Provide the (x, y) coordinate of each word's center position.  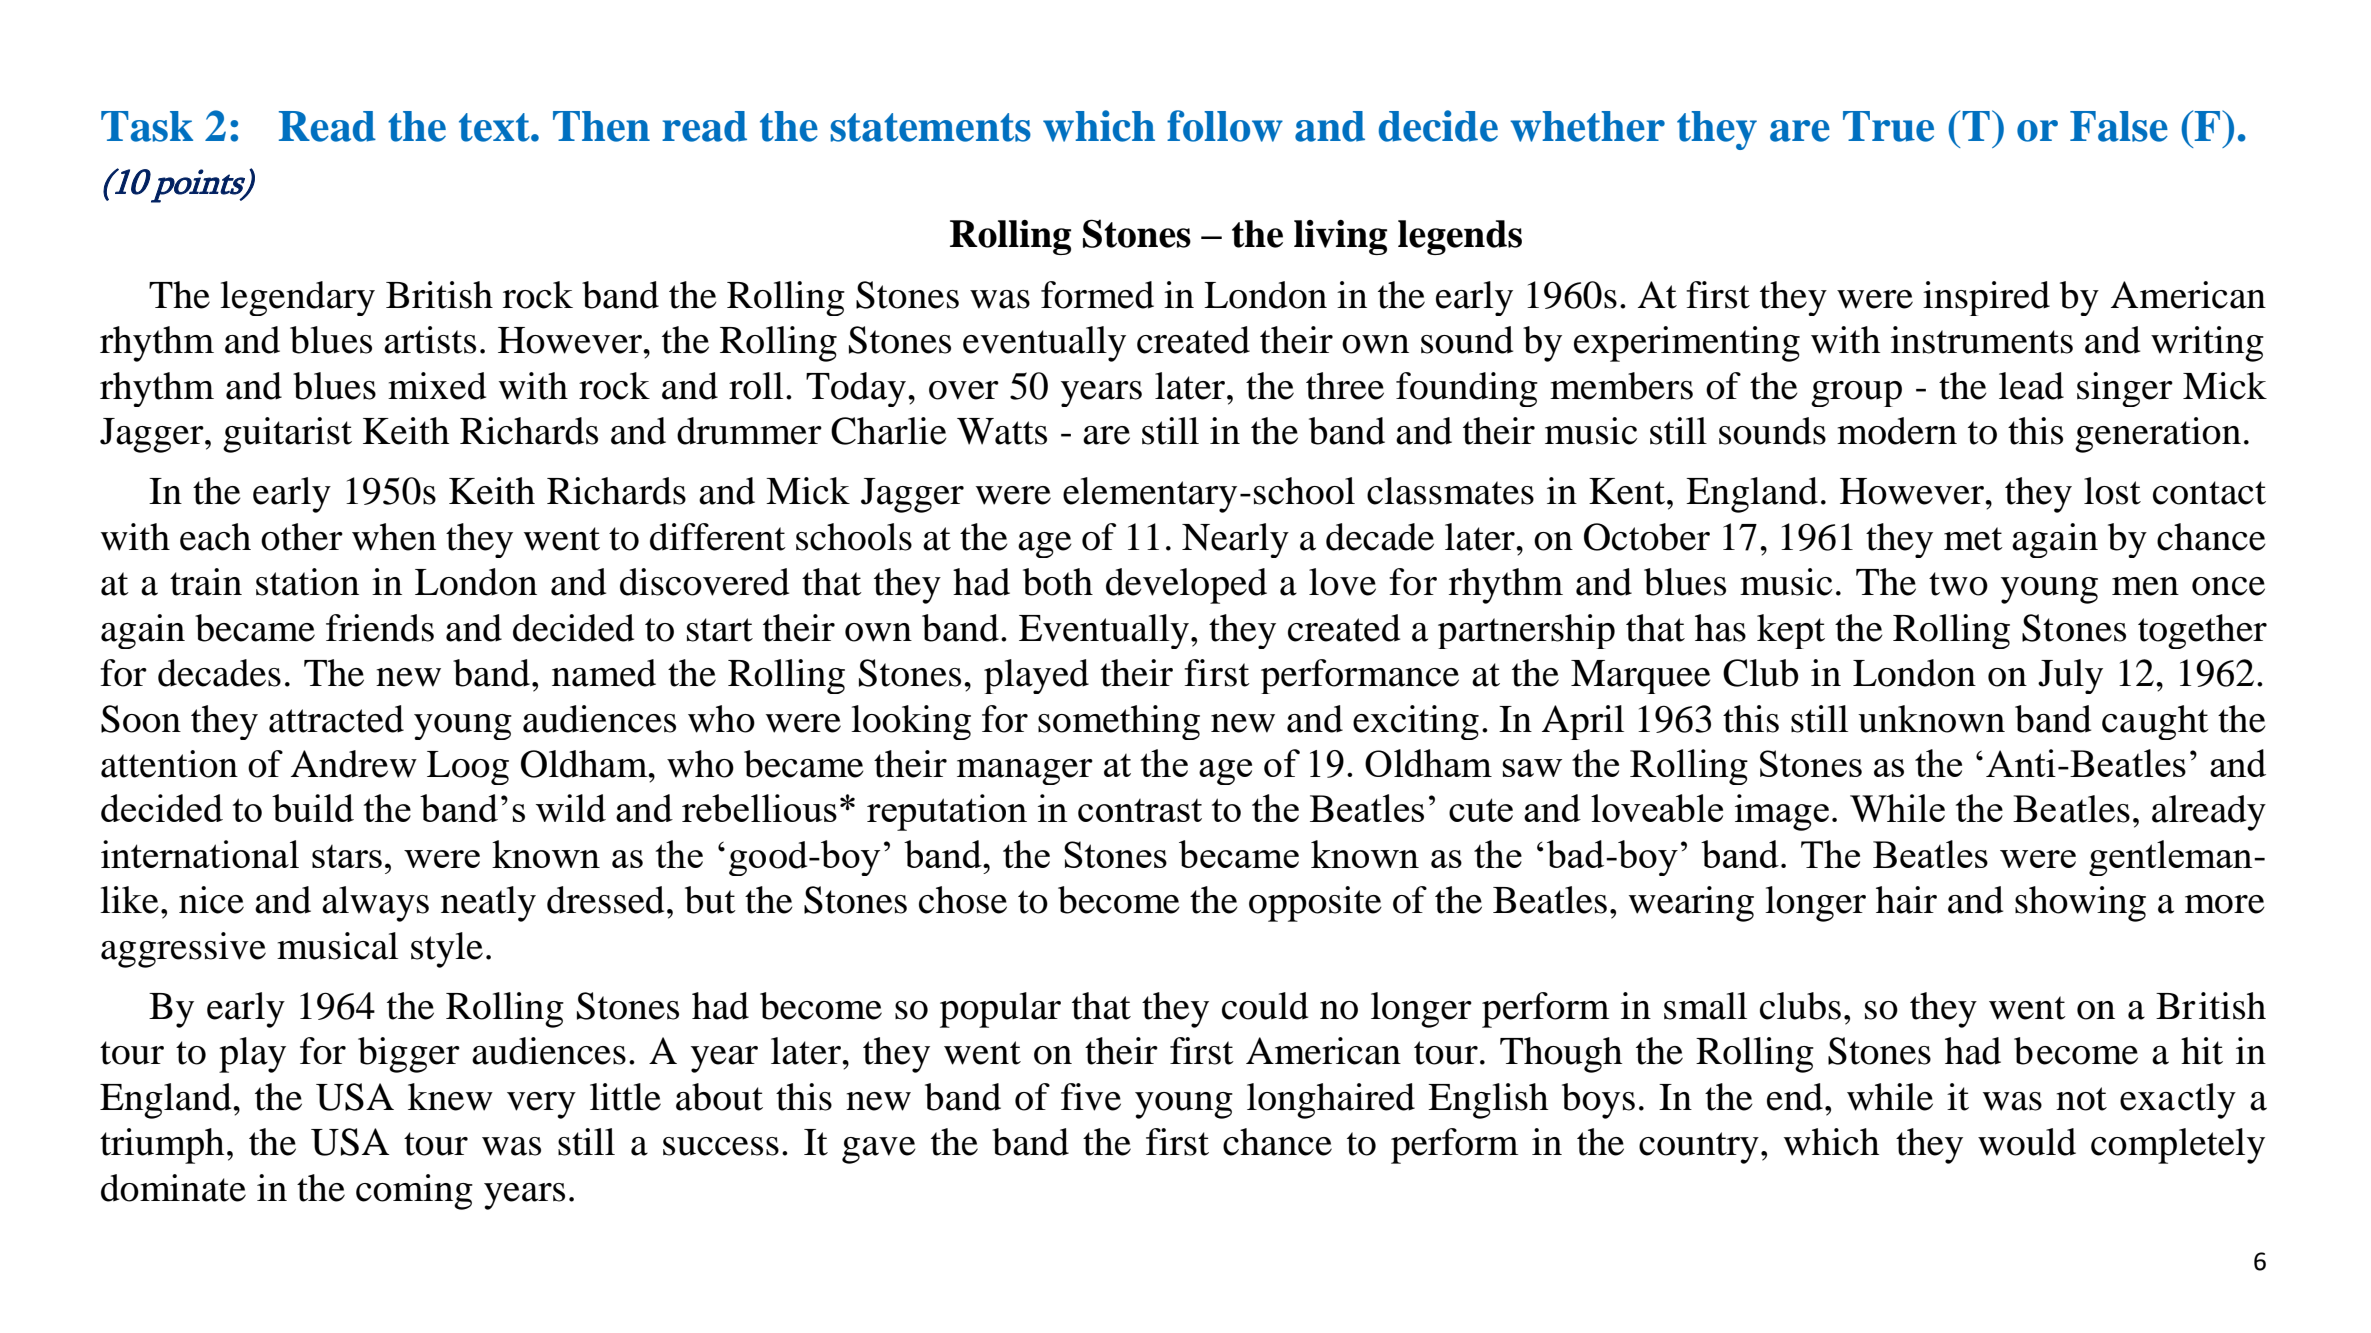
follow (1225, 126)
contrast (1140, 810)
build (313, 808)
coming (414, 1192)
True (1888, 126)
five (1091, 1097)
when (394, 537)
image (1782, 812)
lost (2112, 491)
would (2027, 1142)
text (495, 127)
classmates (1450, 491)
